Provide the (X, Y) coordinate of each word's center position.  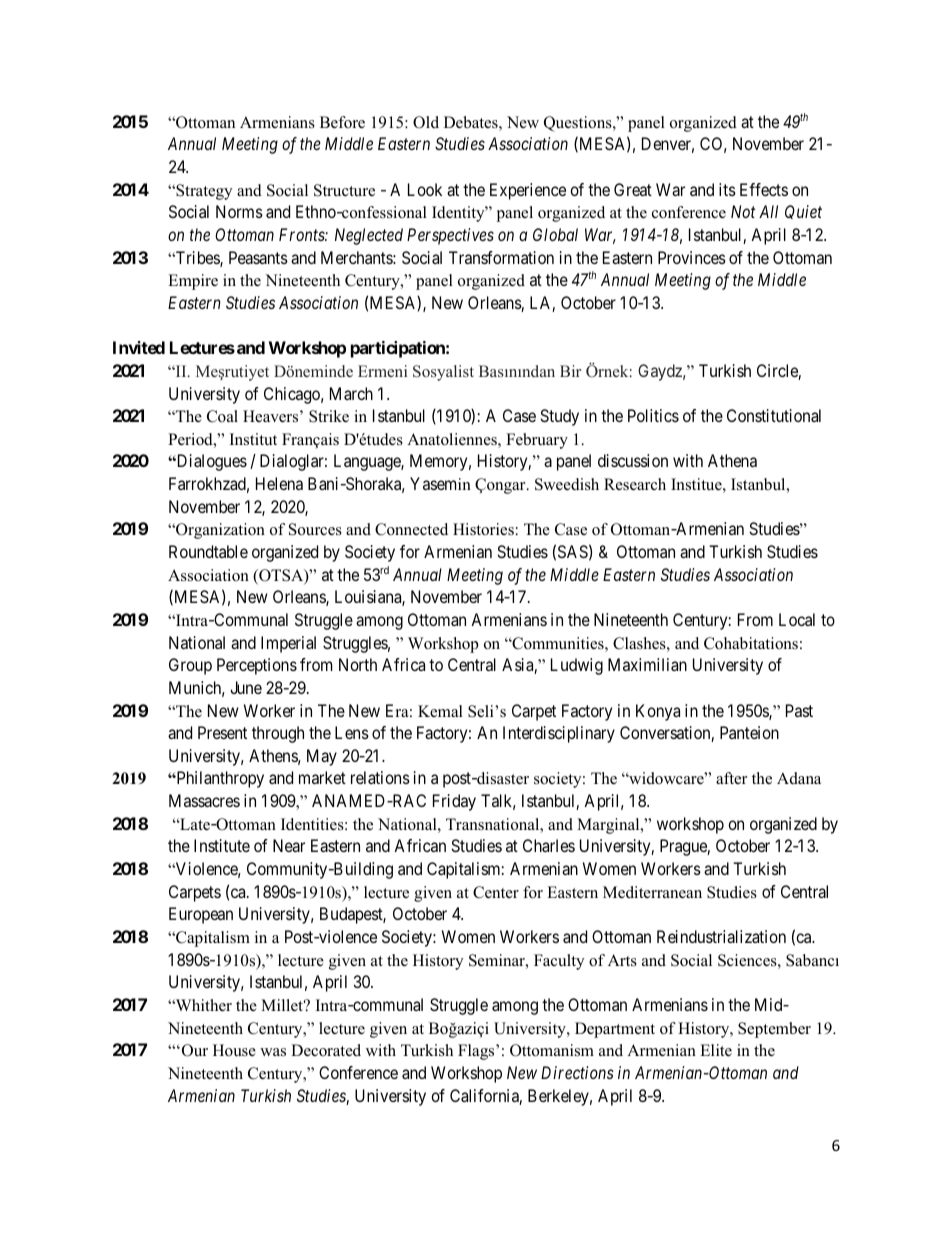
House (234, 1050)
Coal (222, 416)
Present (222, 732)
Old (426, 122)
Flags (477, 1052)
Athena (732, 460)
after (731, 778)
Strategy (203, 192)
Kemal (440, 711)
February (537, 441)
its (727, 189)
